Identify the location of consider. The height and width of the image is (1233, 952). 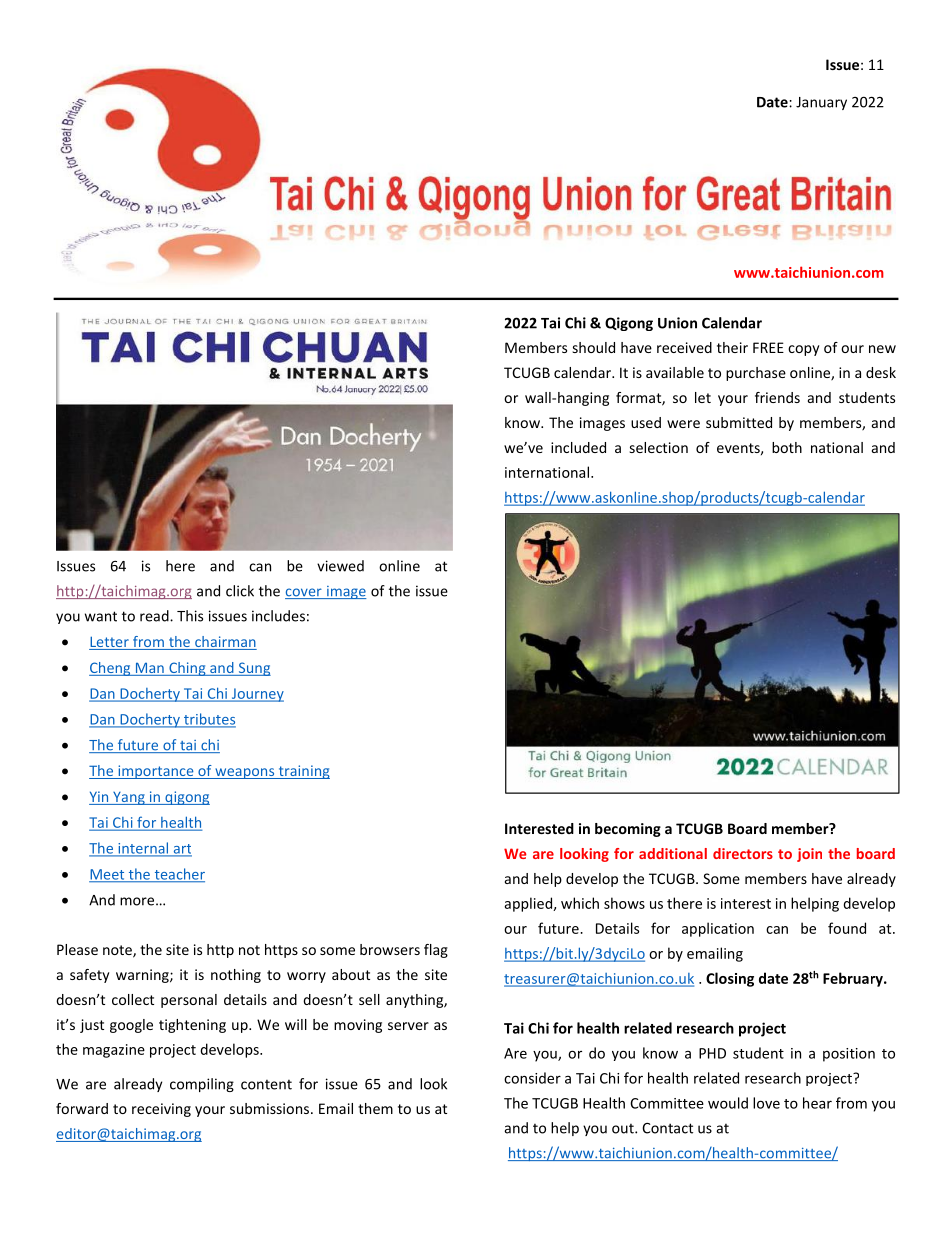
(532, 1078).
